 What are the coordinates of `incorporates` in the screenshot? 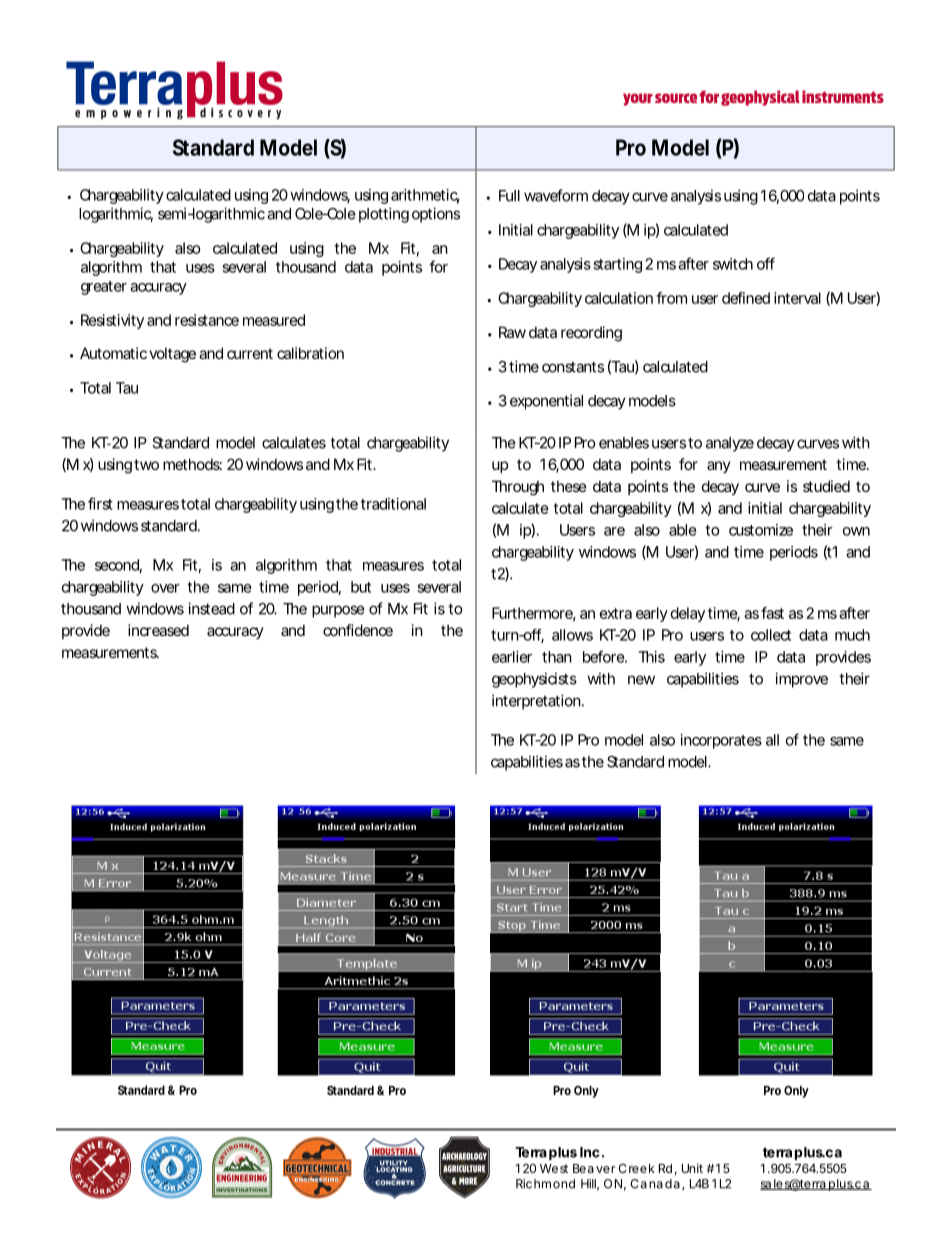 It's located at (721, 741).
